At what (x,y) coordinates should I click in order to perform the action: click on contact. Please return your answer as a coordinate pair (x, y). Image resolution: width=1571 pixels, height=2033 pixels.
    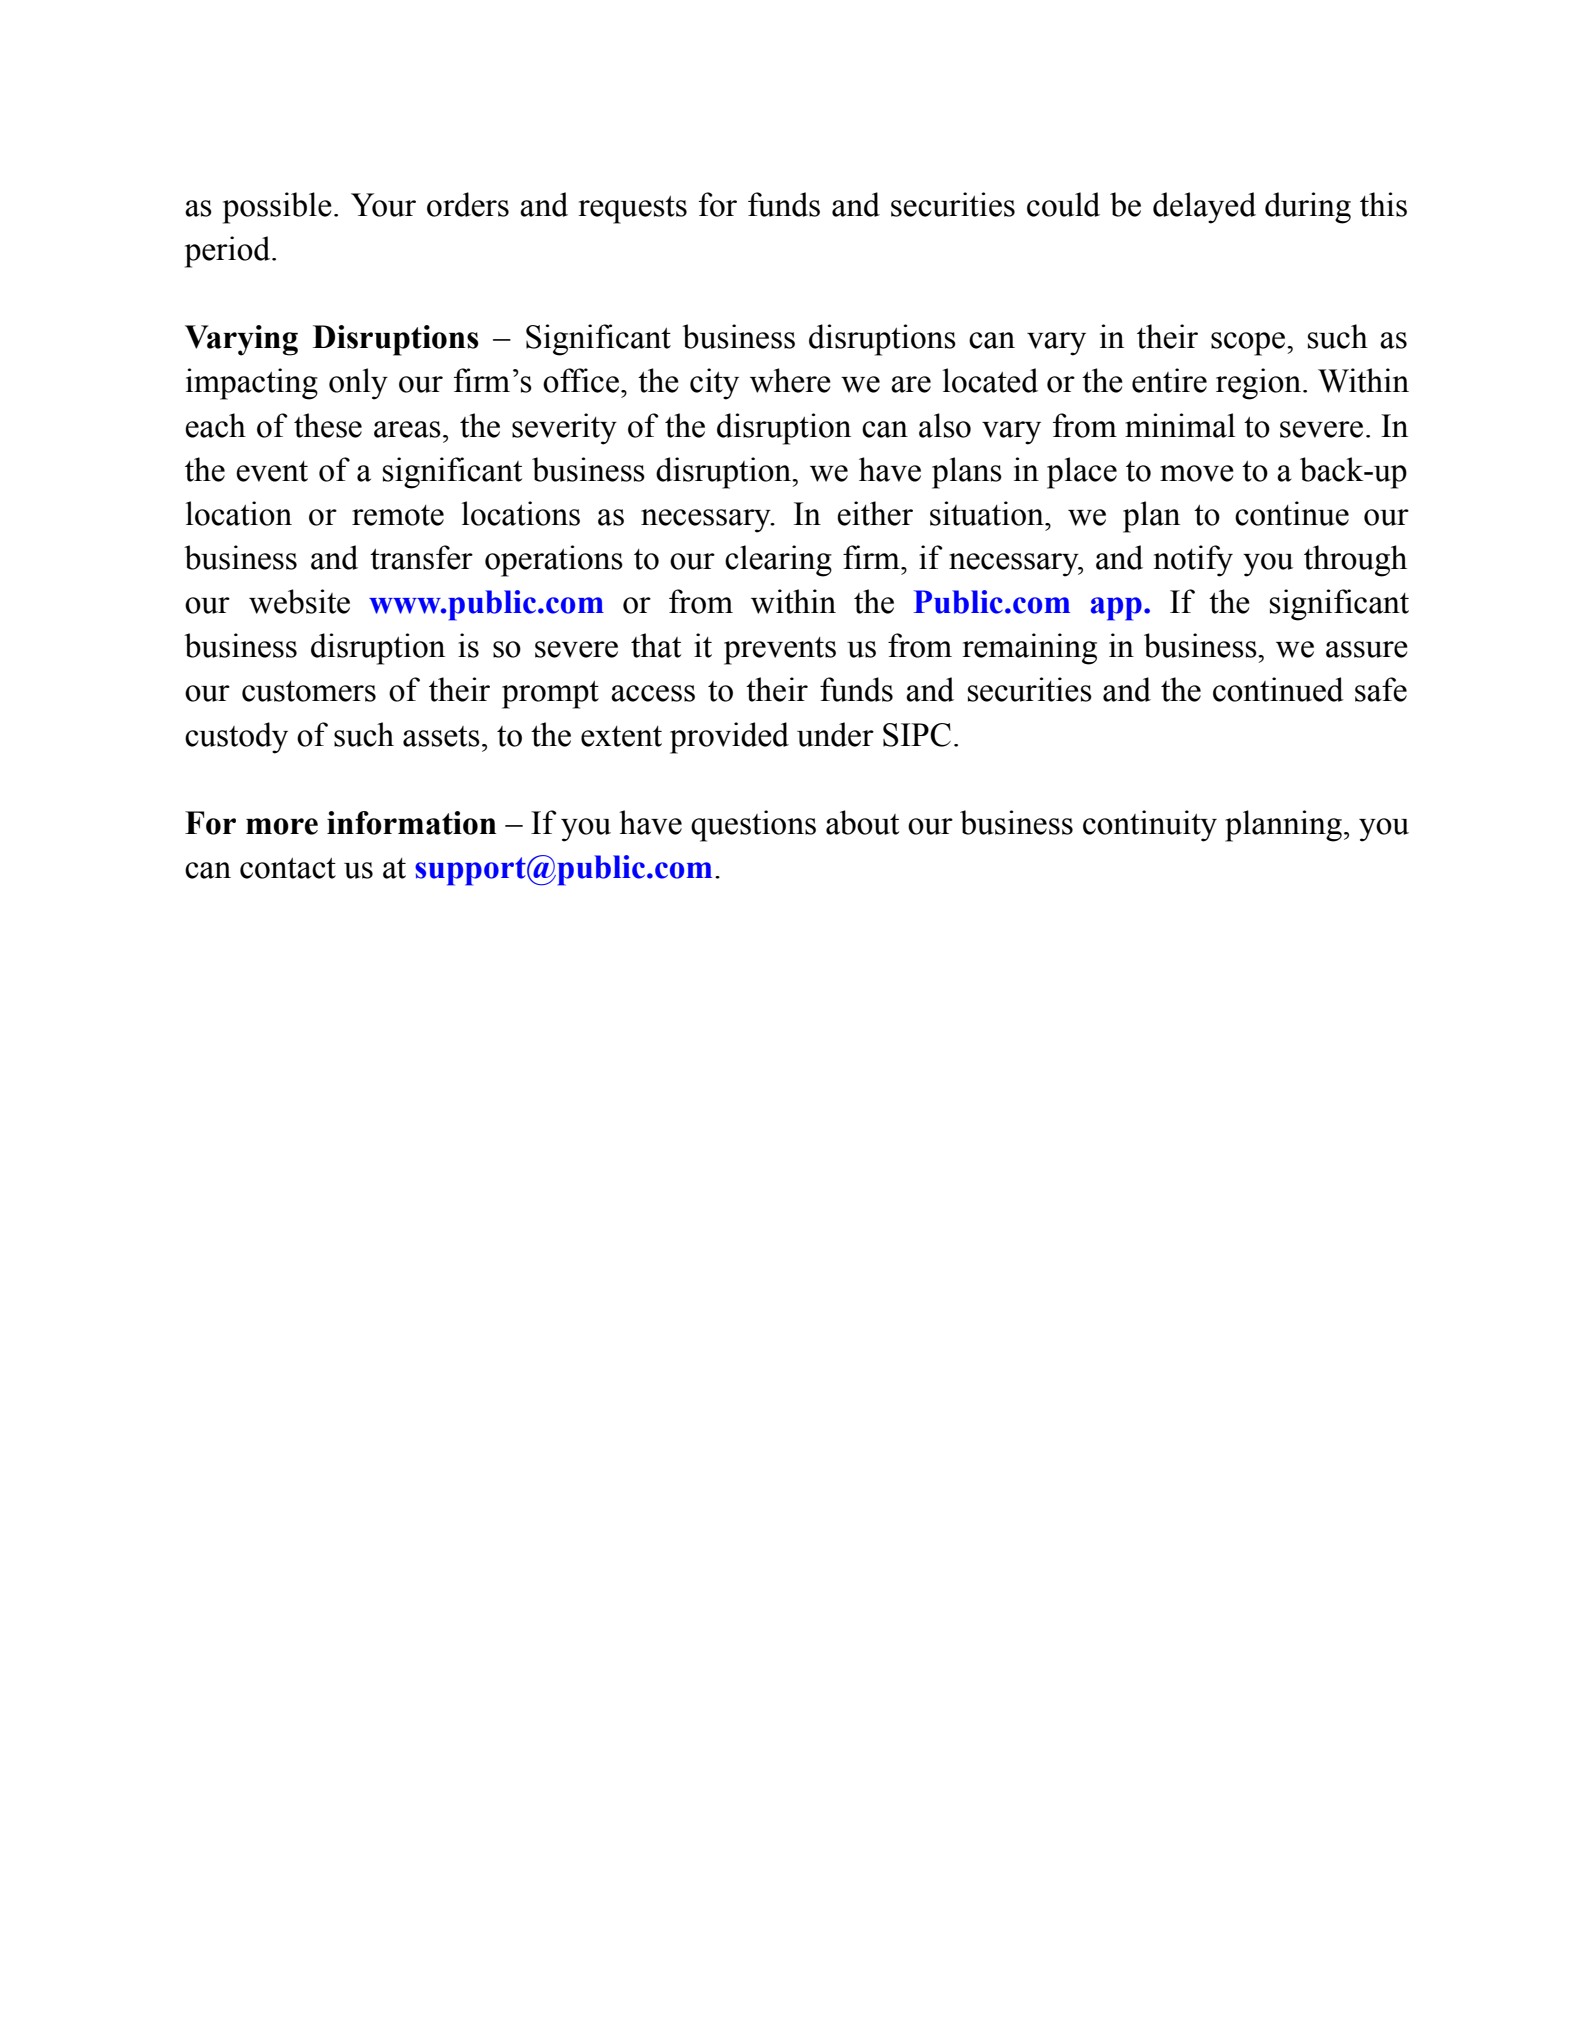
    Looking at the image, I should click on (288, 868).
